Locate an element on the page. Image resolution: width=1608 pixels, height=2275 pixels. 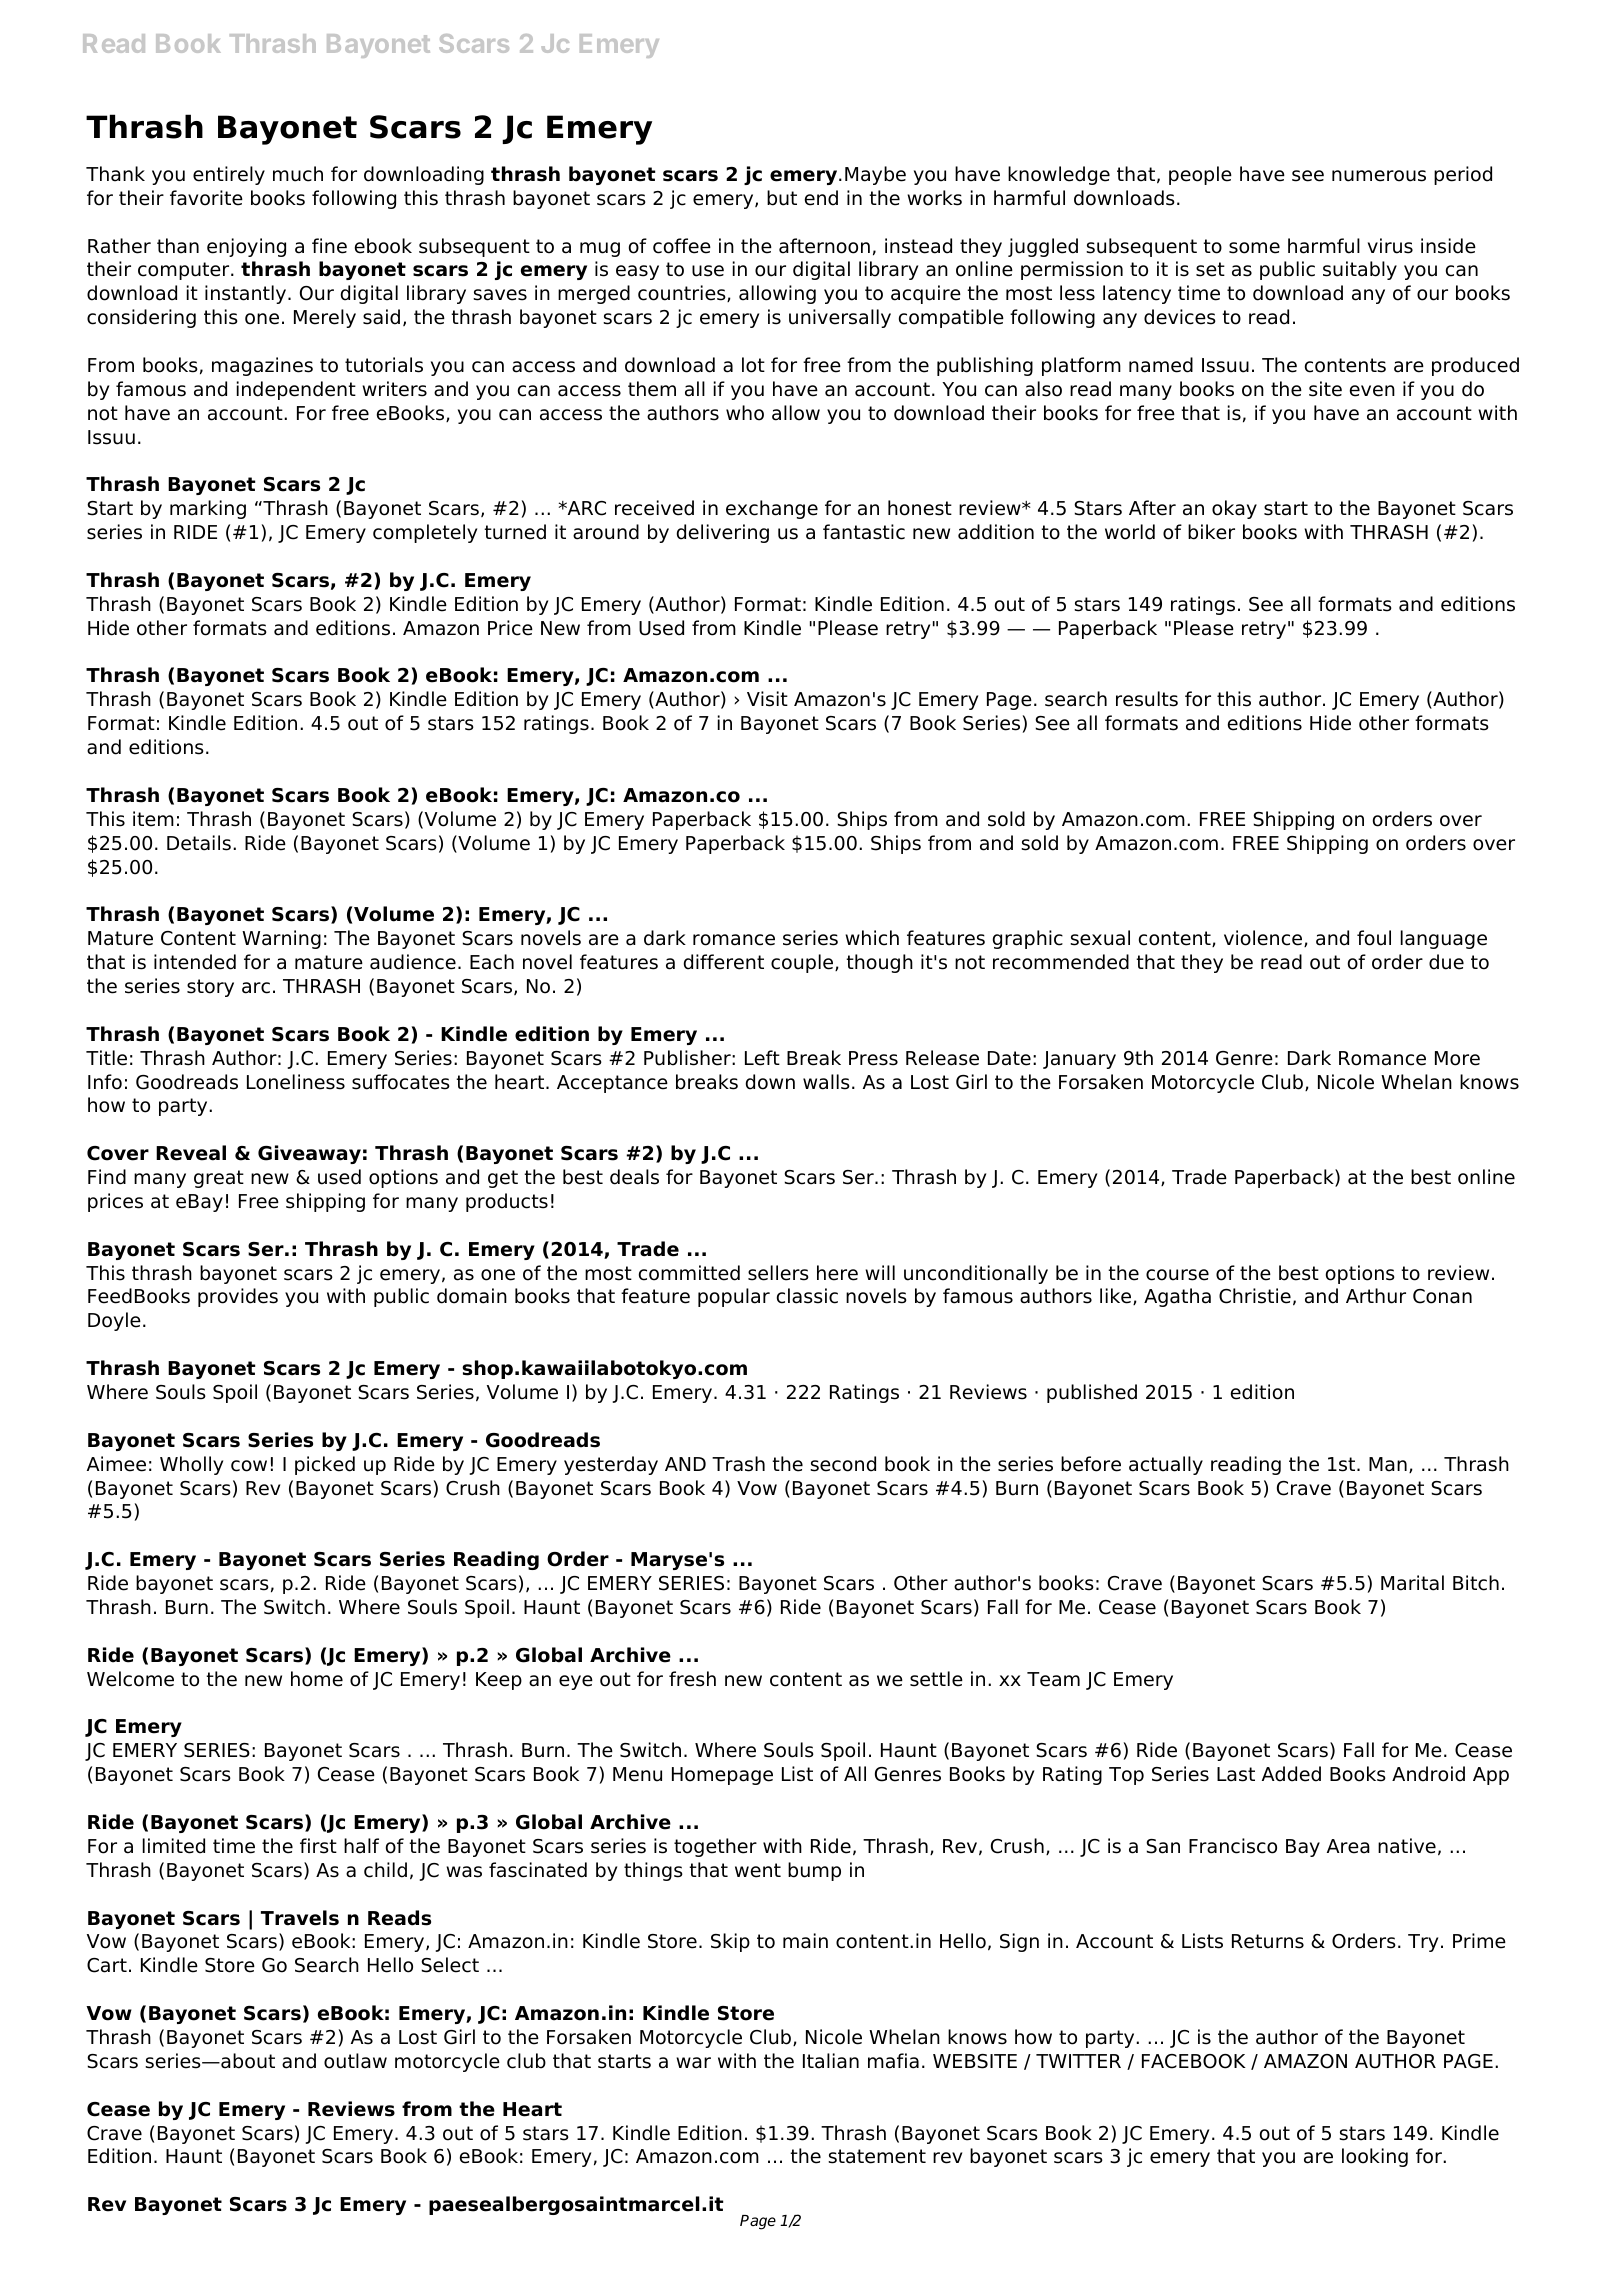
but is located at coordinates (782, 198).
